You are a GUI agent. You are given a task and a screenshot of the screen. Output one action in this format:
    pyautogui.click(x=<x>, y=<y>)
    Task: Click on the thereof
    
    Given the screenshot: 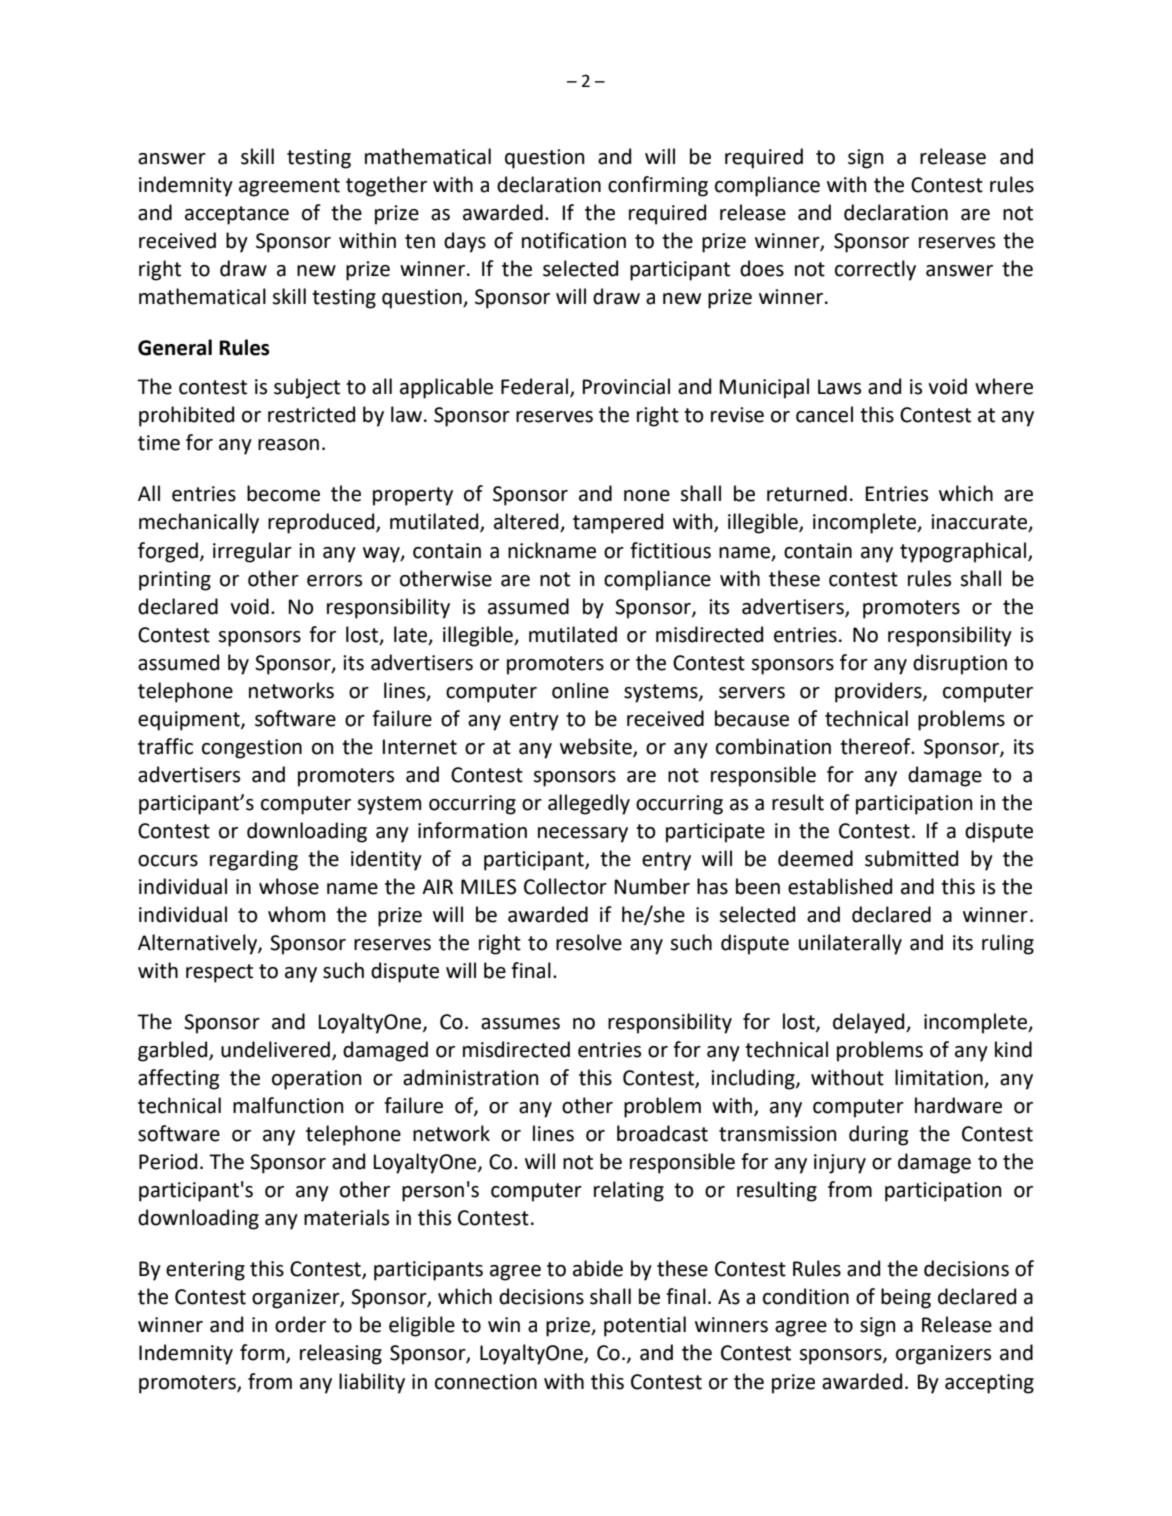 What is the action you would take?
    pyautogui.click(x=876, y=746)
